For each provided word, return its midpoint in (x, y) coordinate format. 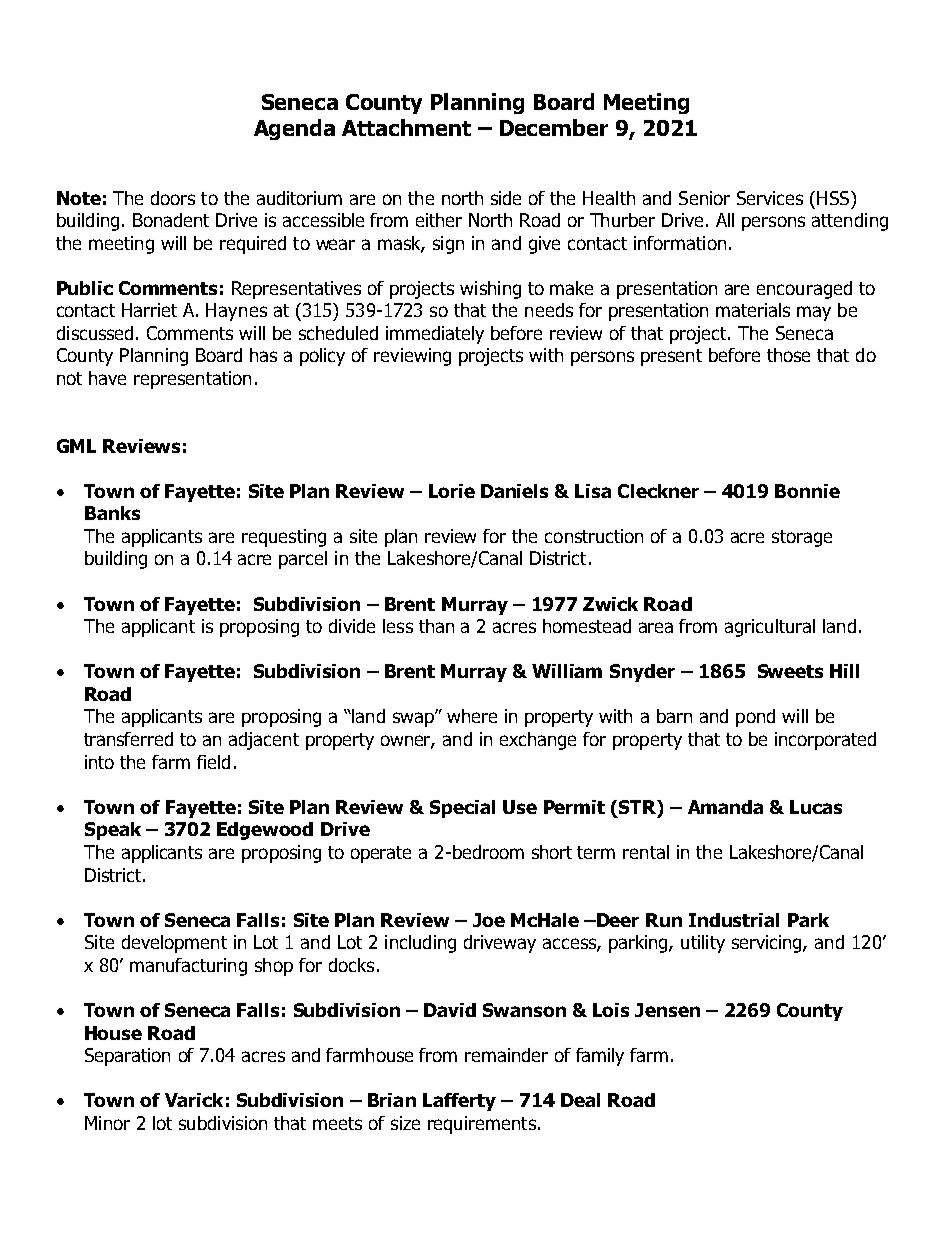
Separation (127, 1057)
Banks (112, 513)
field (213, 762)
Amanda (725, 807)
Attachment (406, 127)
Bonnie (807, 491)
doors (173, 198)
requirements (482, 1125)
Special (462, 809)
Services (770, 198)
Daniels (514, 491)
